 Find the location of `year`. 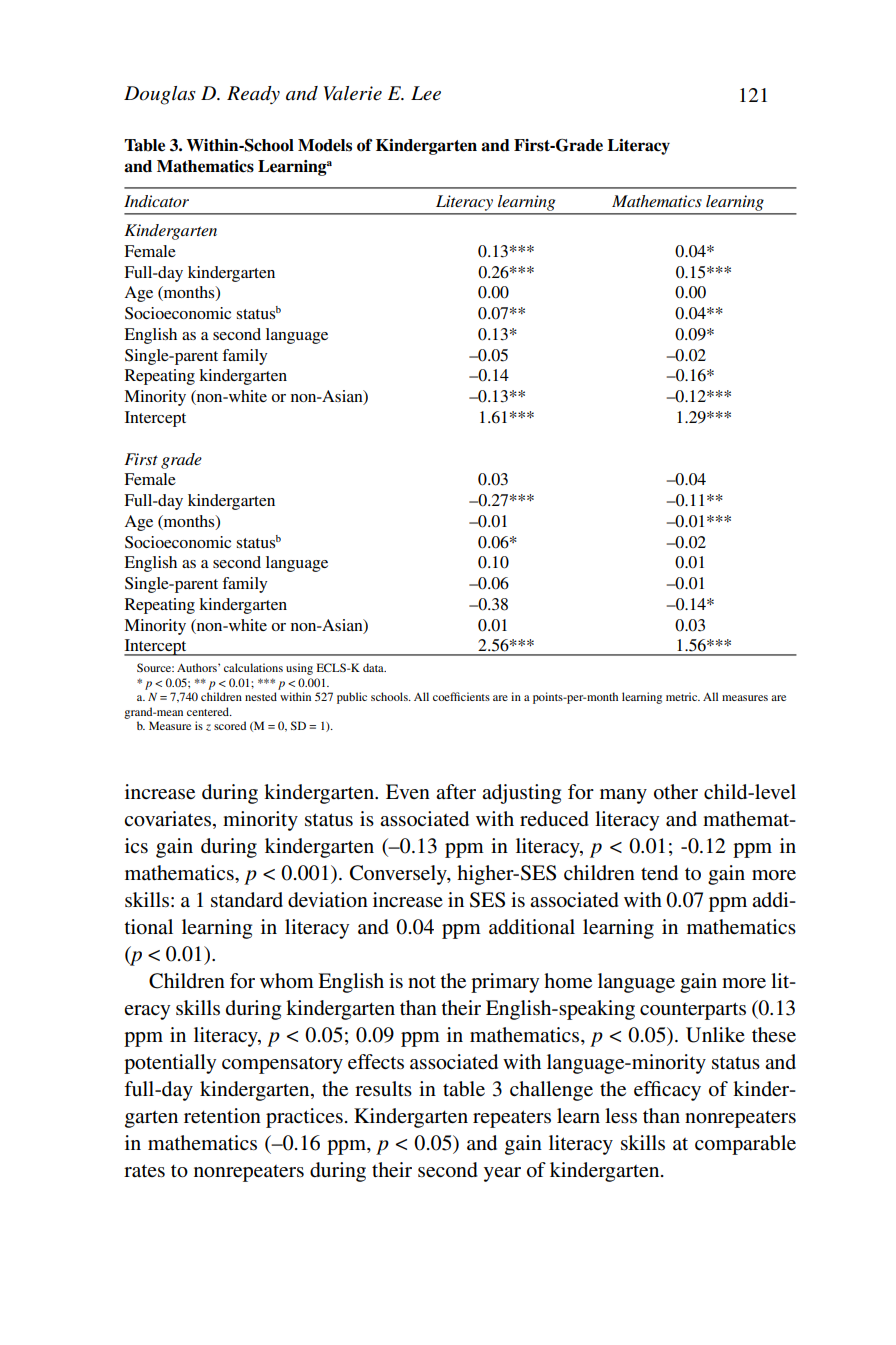

year is located at coordinates (502, 1174).
